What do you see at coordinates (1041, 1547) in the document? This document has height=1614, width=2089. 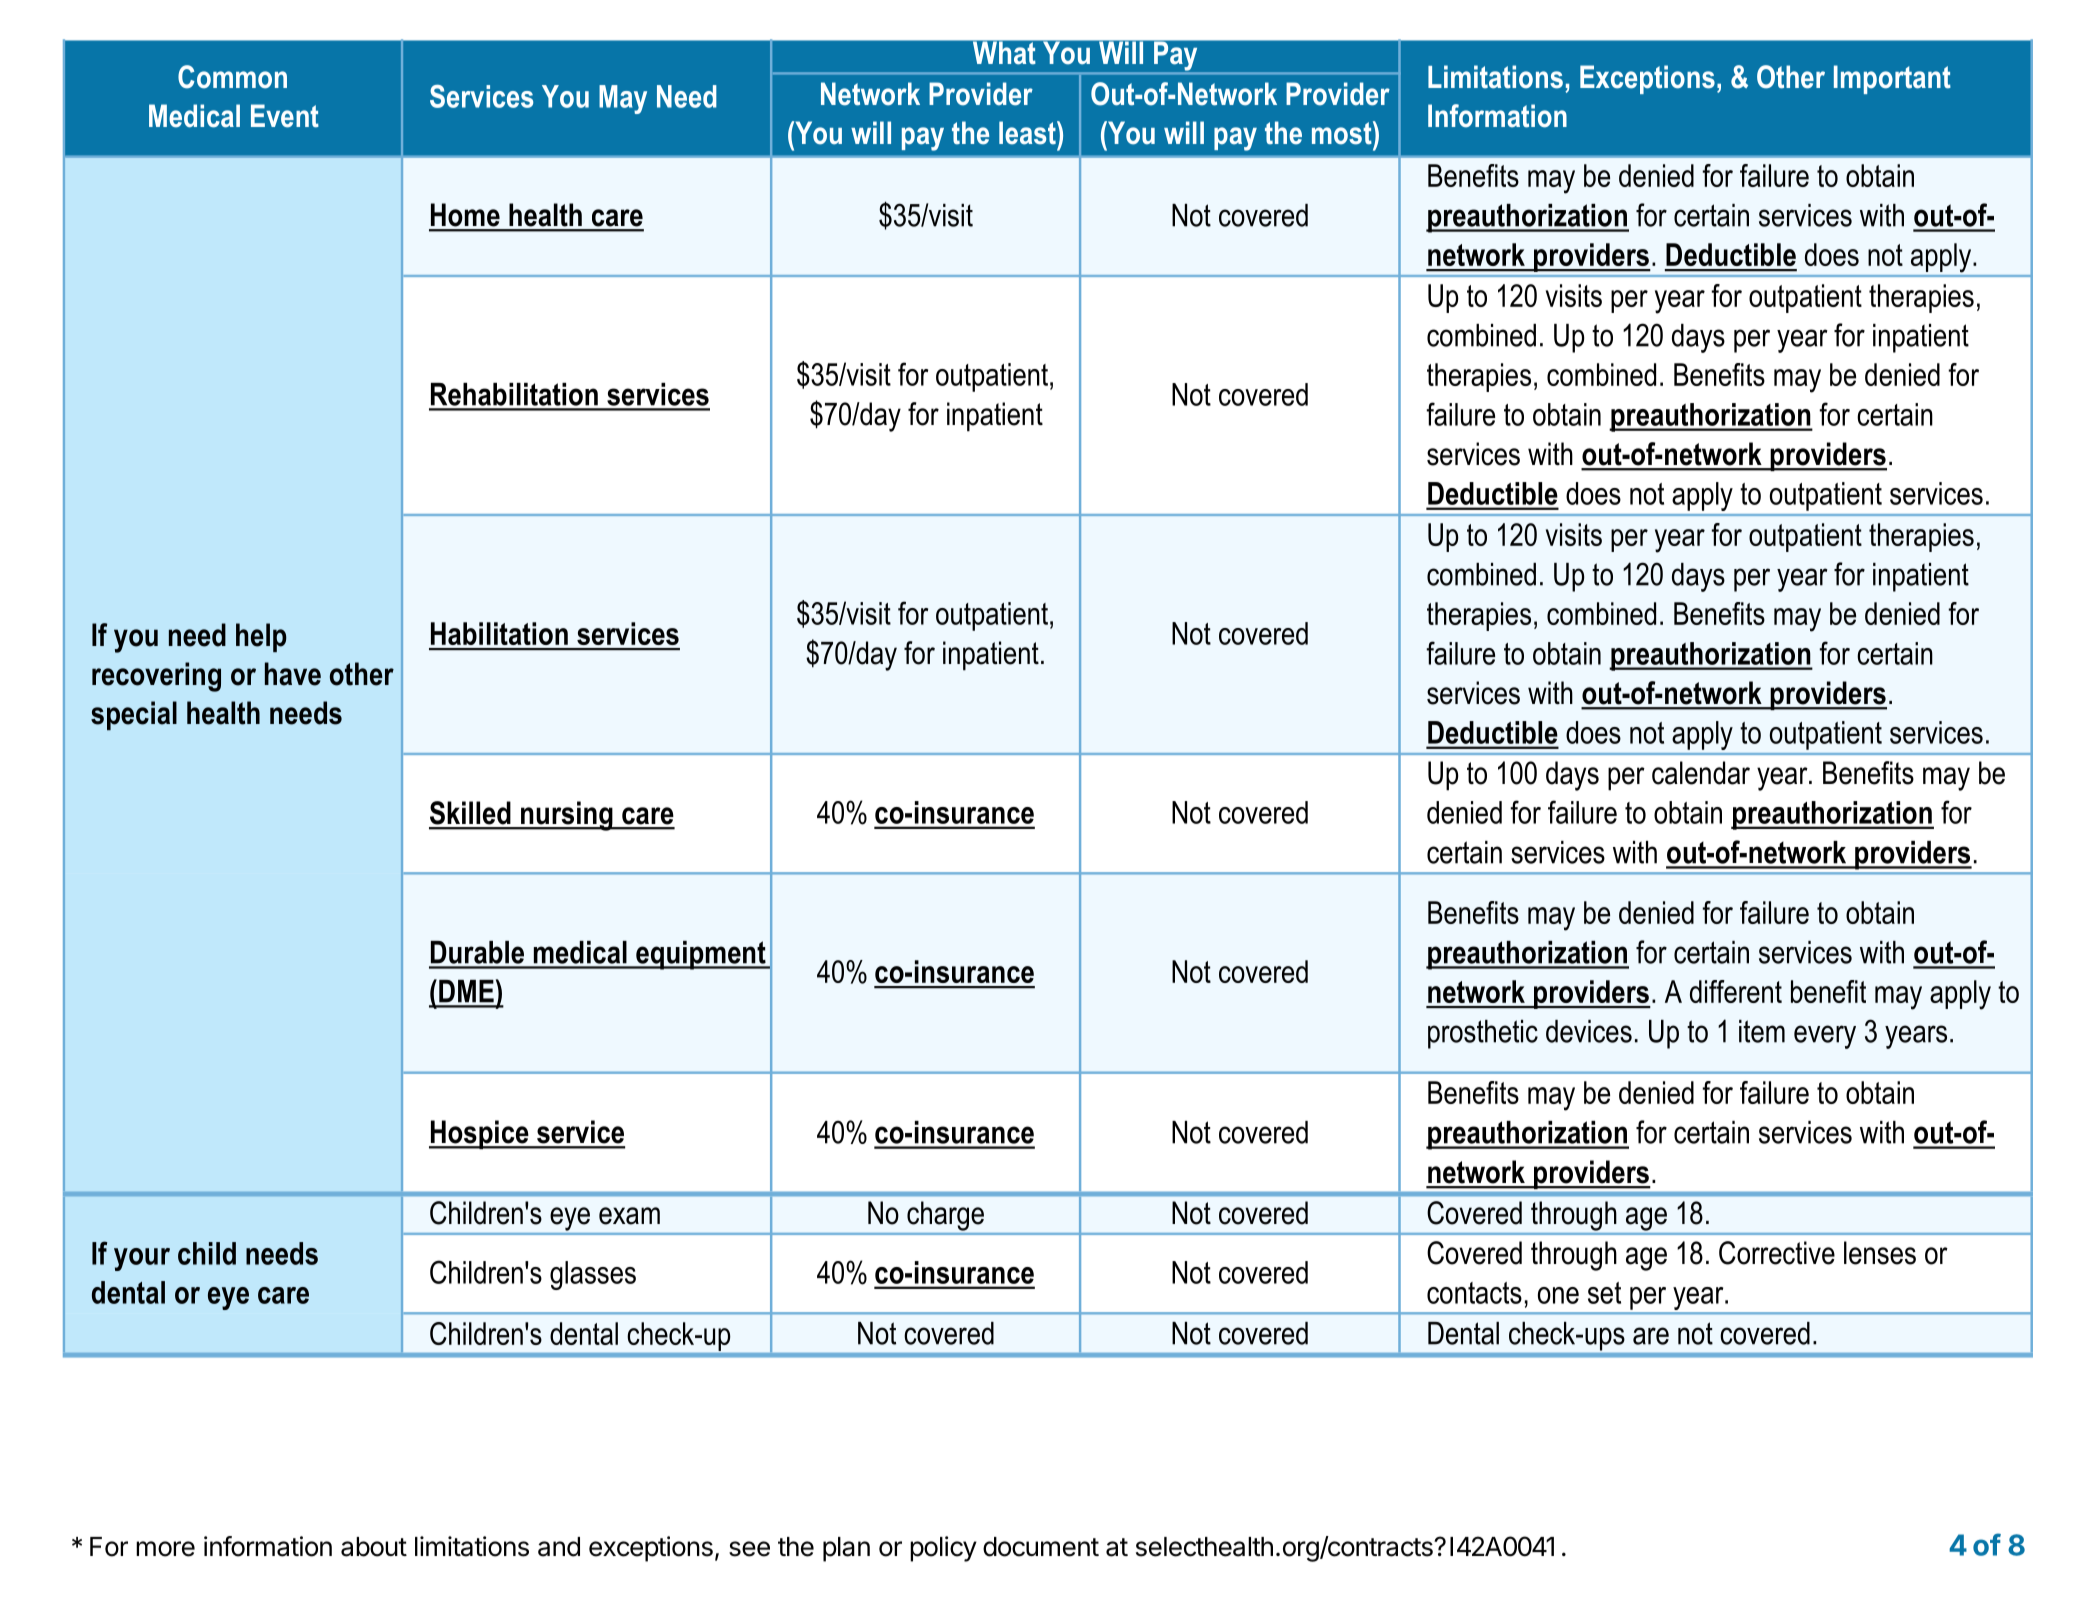 I see `document` at bounding box center [1041, 1547].
